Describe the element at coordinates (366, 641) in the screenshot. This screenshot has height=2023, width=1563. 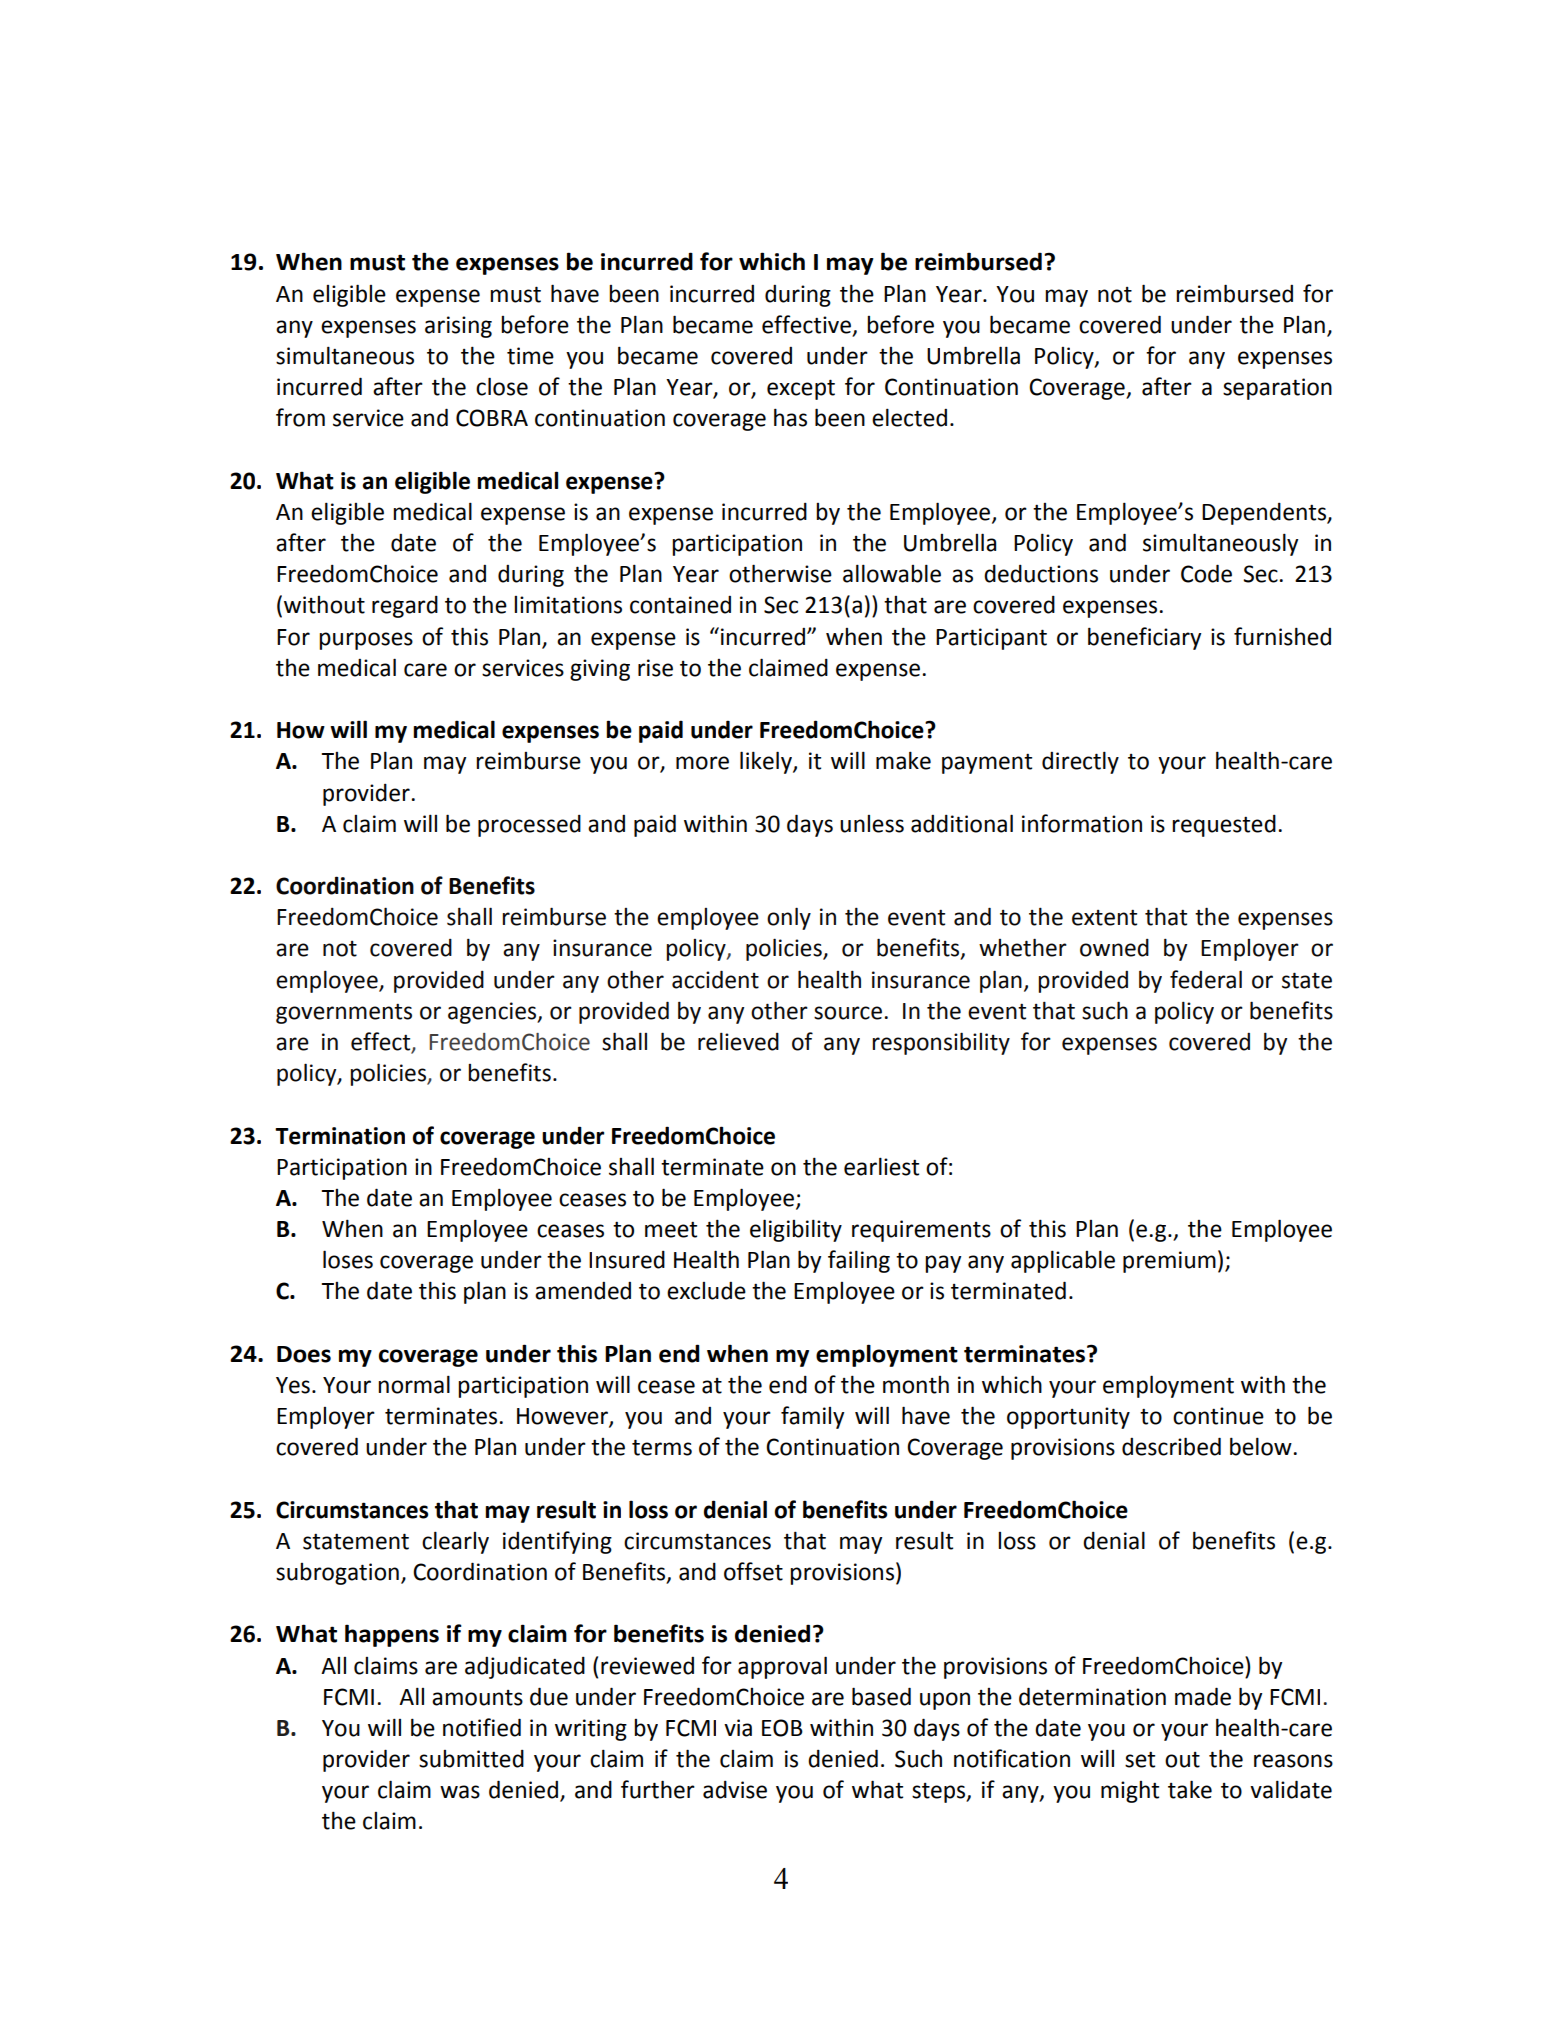
I see `purposes` at that location.
